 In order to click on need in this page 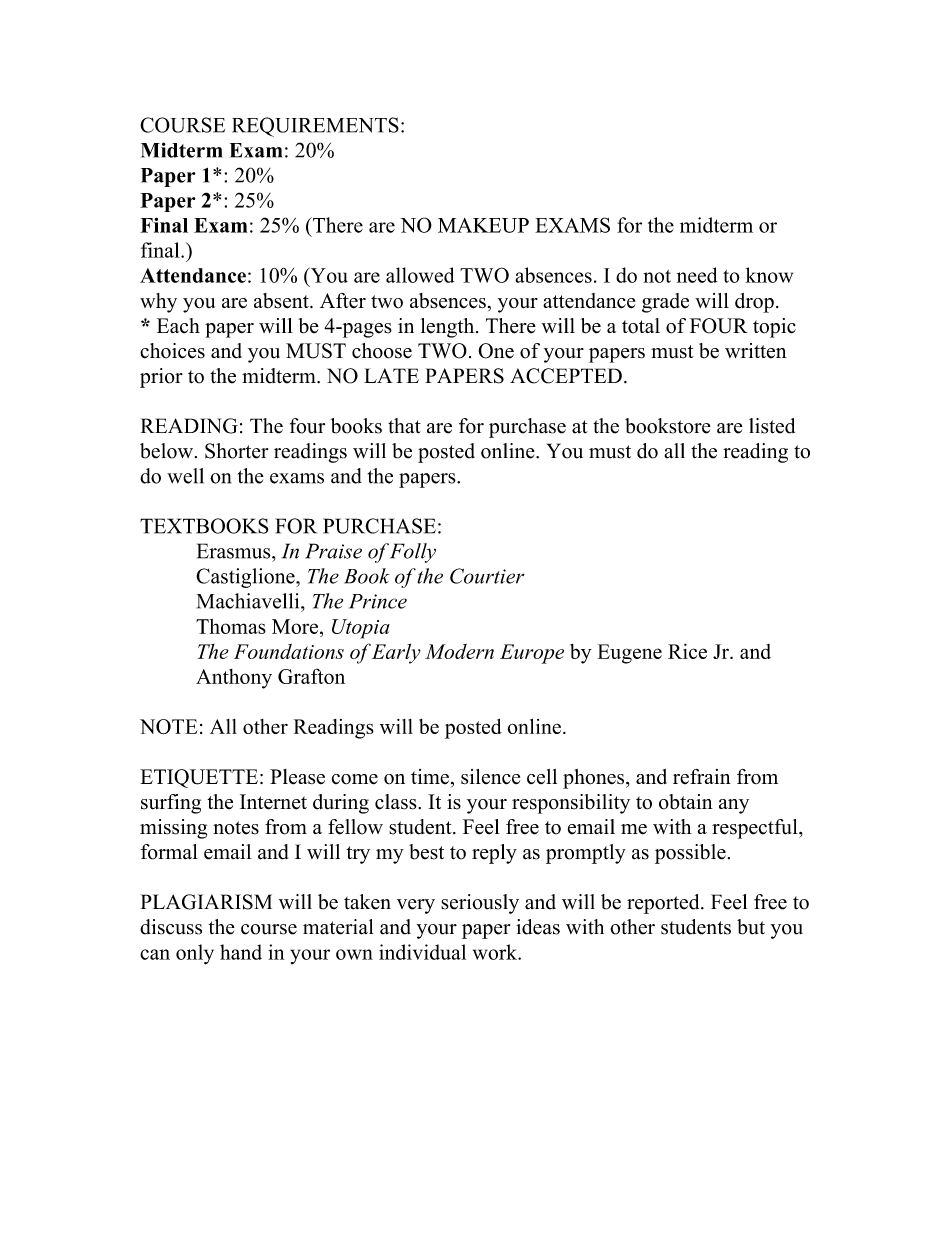, I will do `click(697, 275)`.
